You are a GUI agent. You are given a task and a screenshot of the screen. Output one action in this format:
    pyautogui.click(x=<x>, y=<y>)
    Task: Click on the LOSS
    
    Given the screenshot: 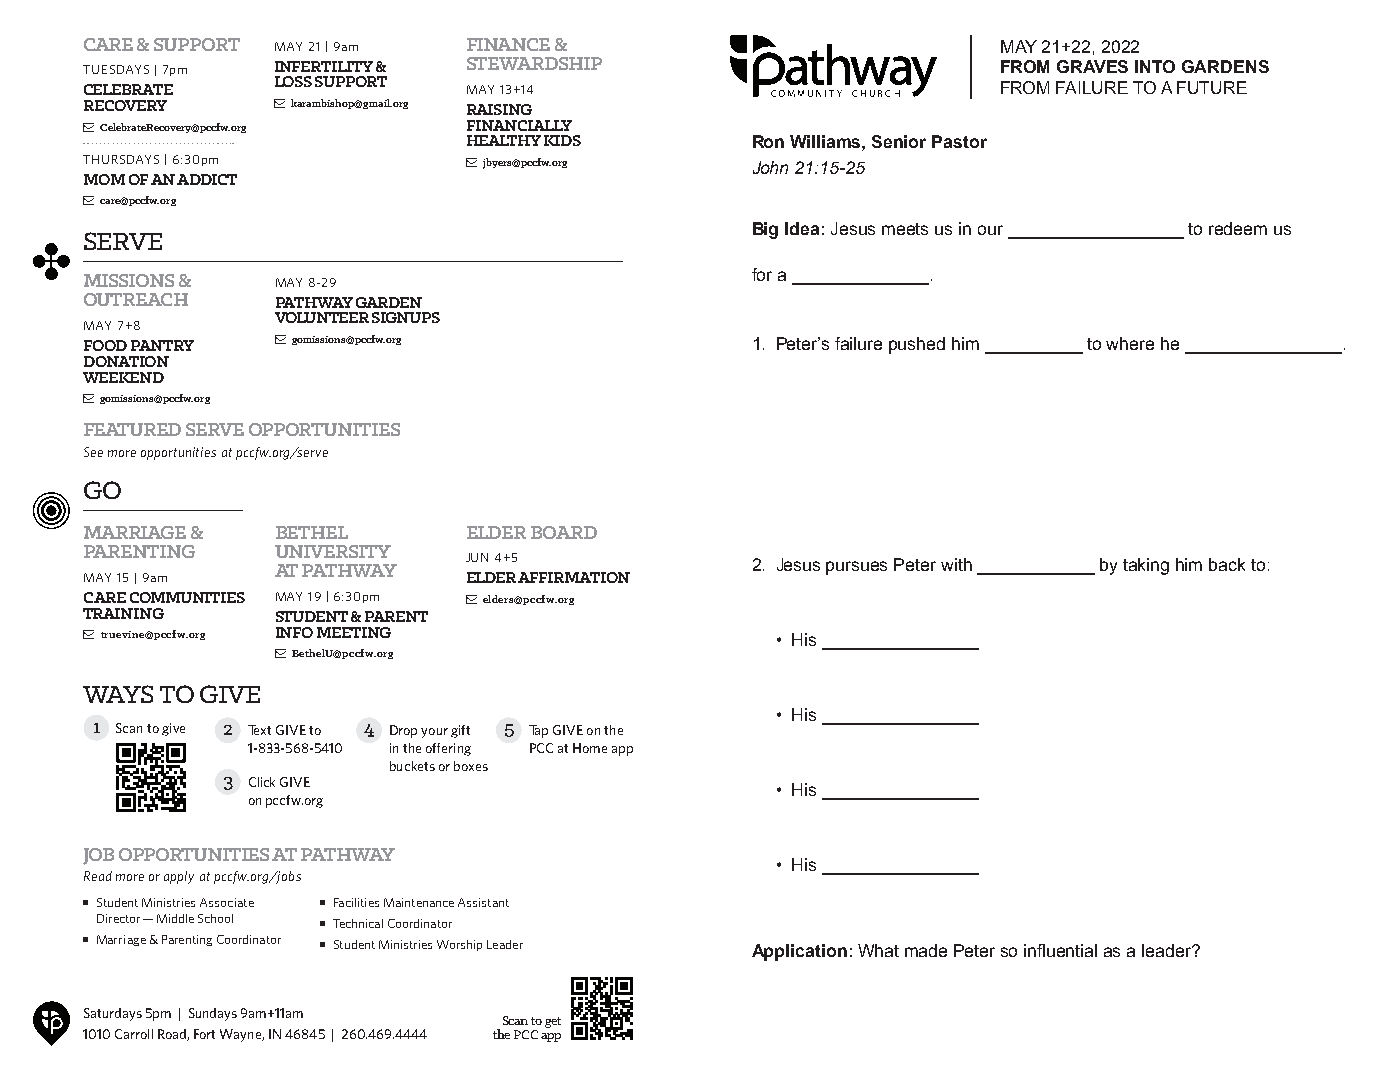 What is the action you would take?
    pyautogui.click(x=293, y=81)
